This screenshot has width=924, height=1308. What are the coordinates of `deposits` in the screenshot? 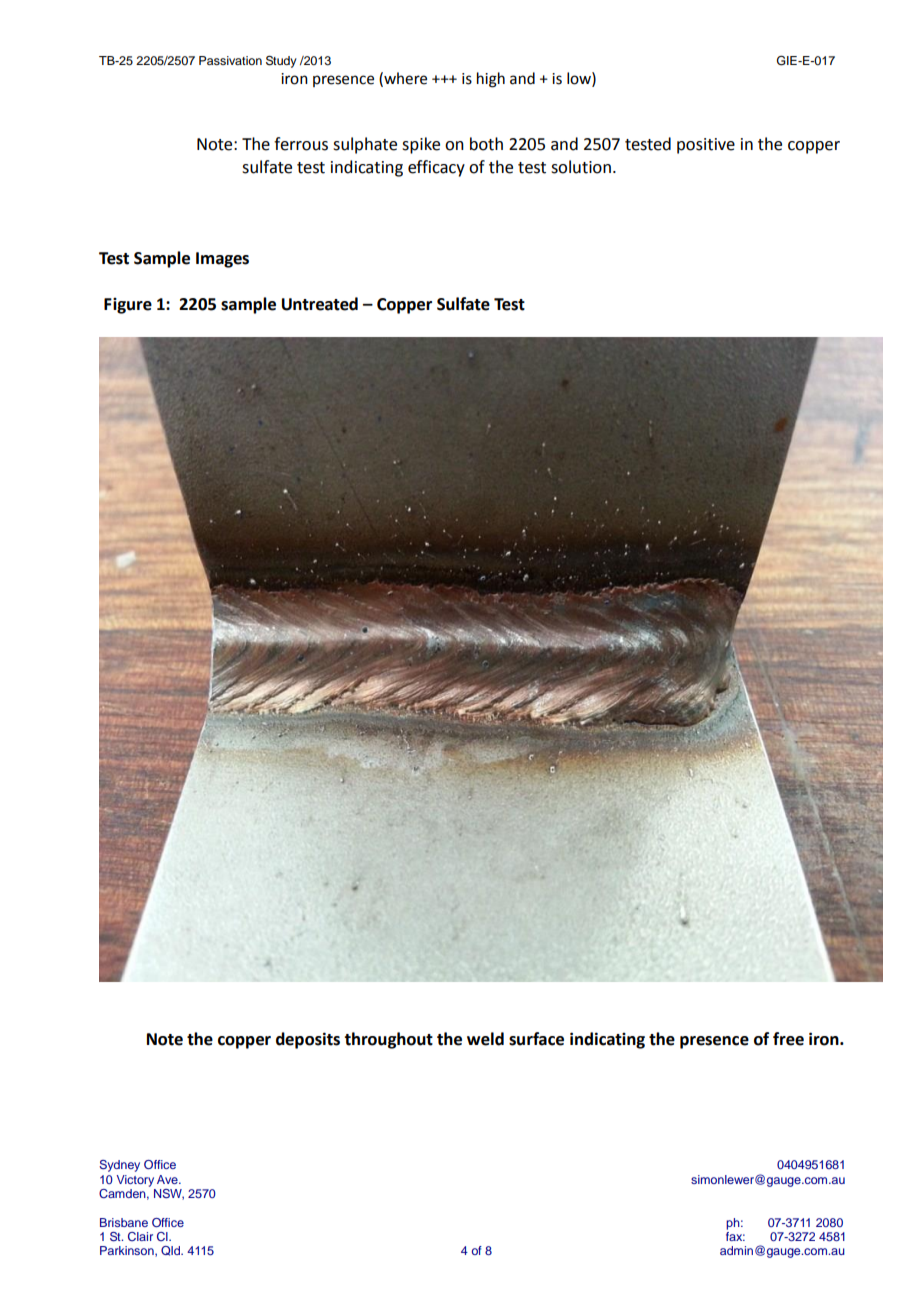 It's located at (308, 1040).
